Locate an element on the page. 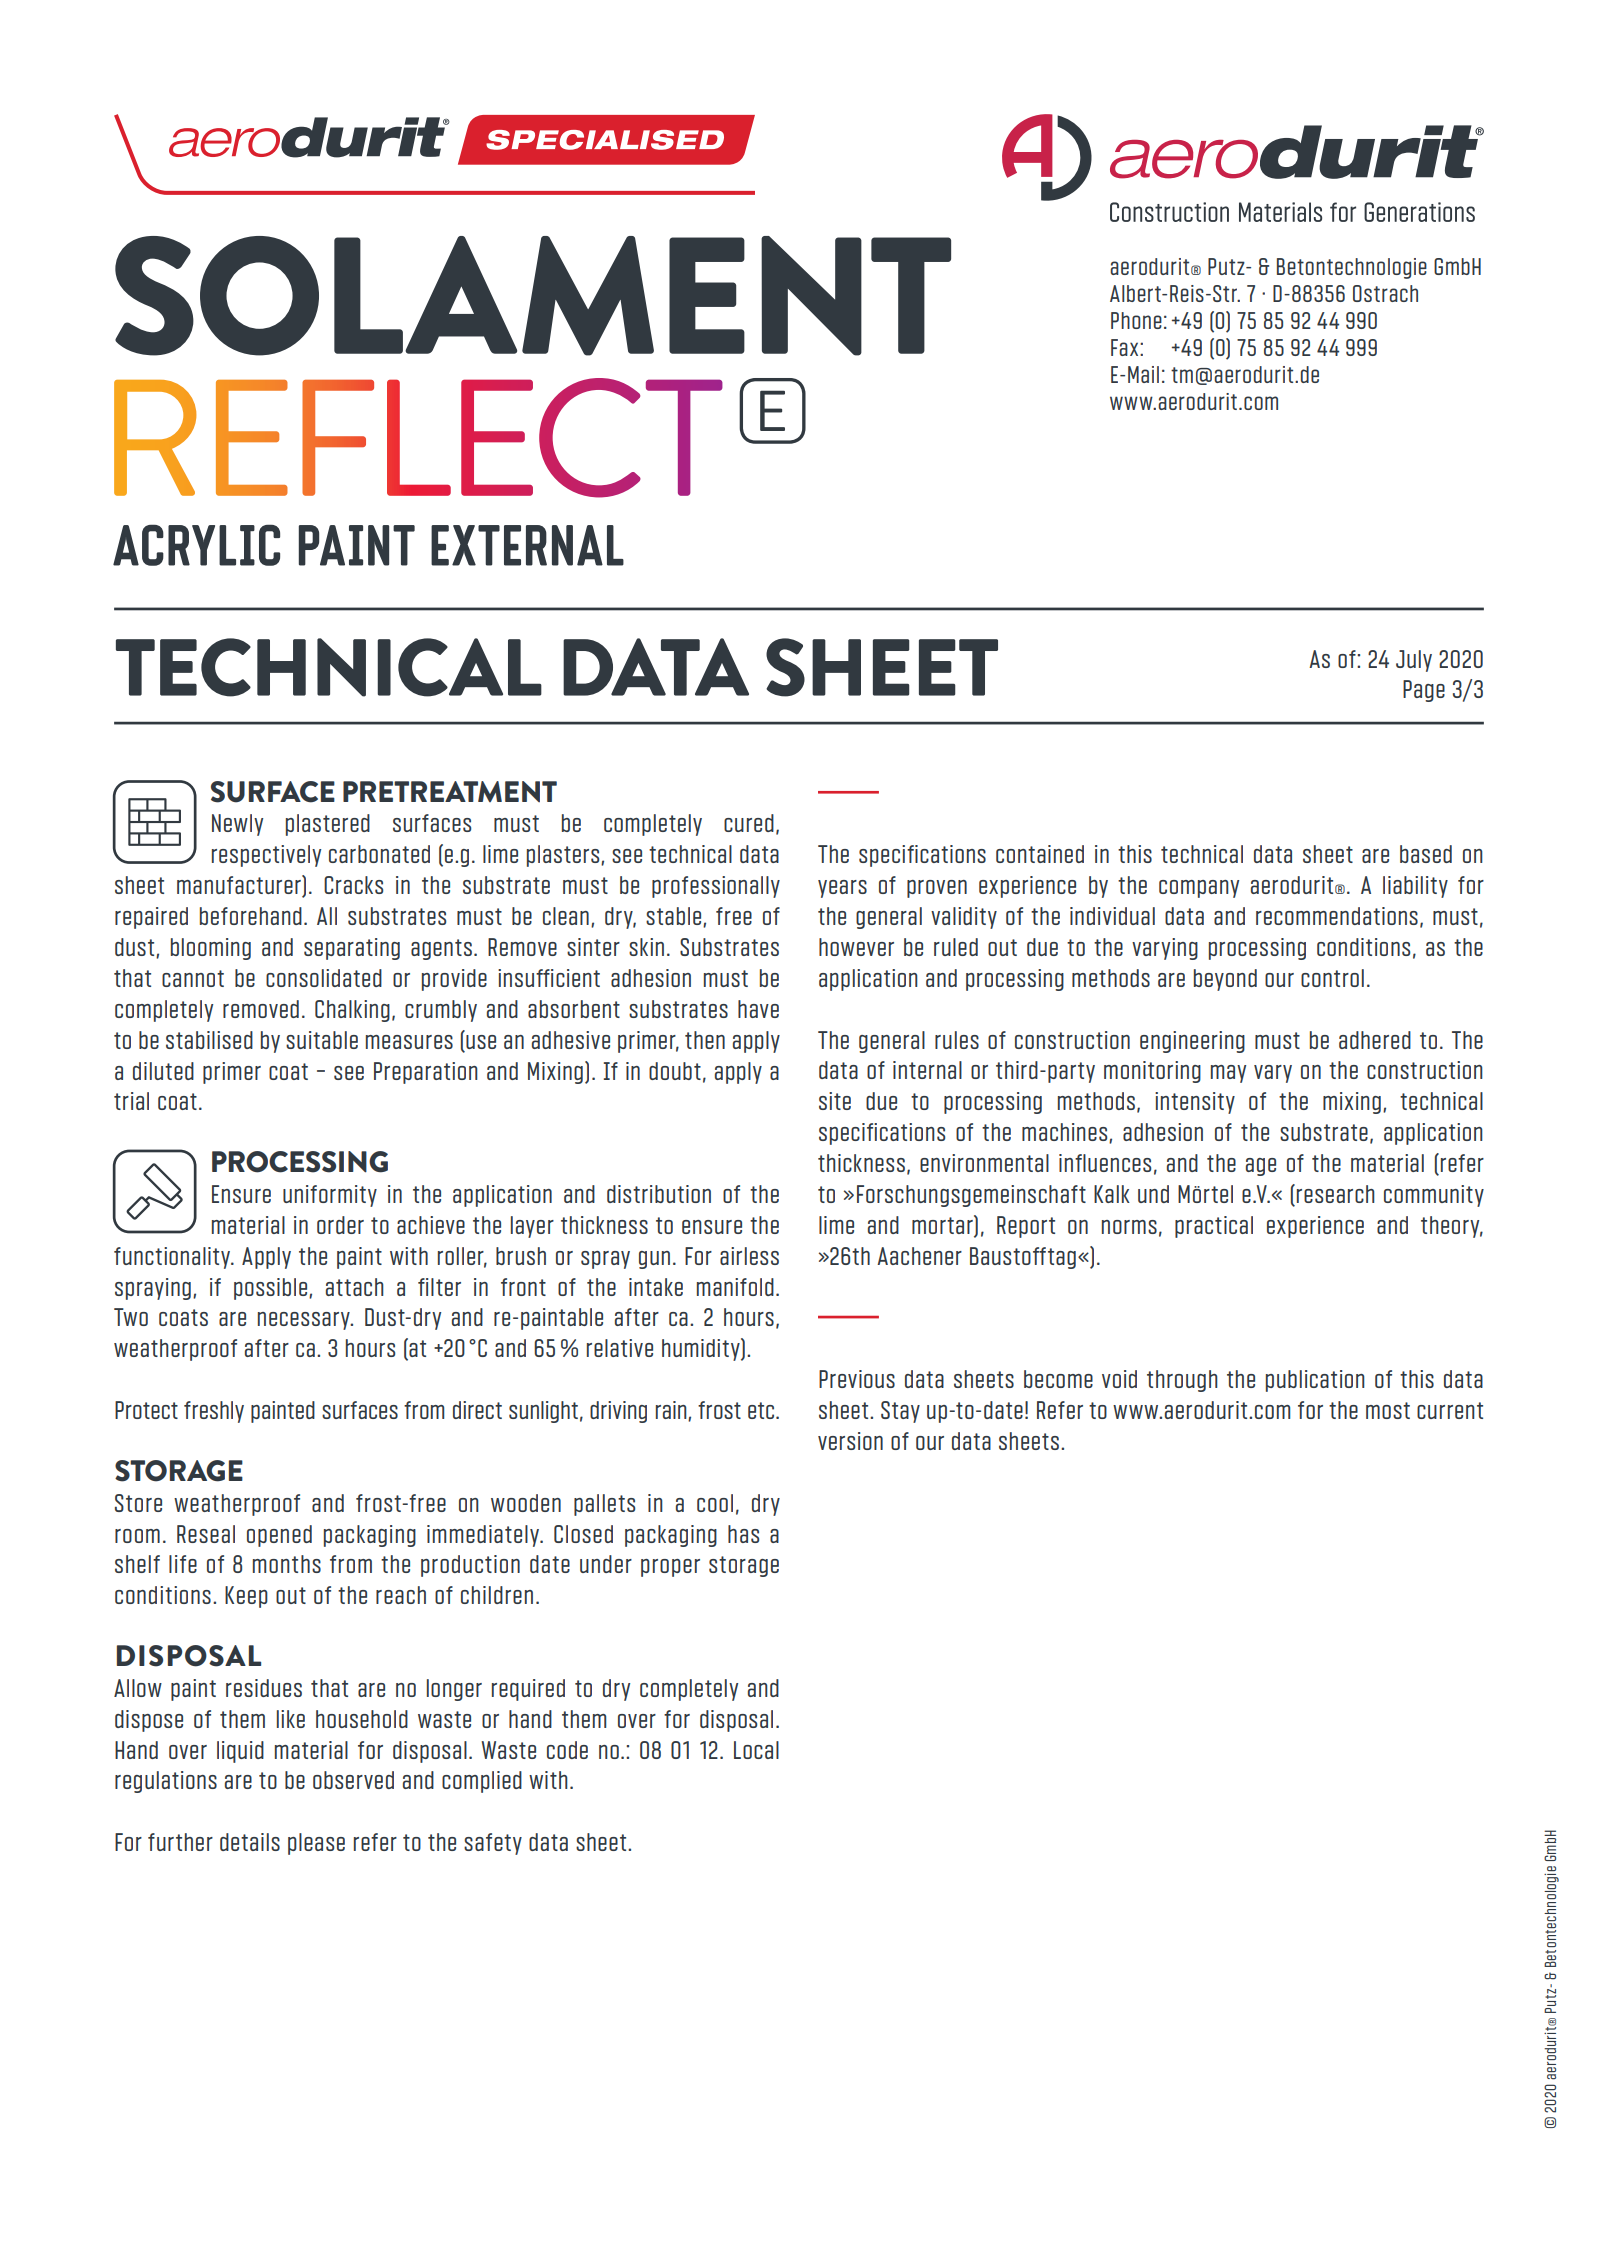 The height and width of the page is (2260, 1598). necessary is located at coordinates (305, 1321).
